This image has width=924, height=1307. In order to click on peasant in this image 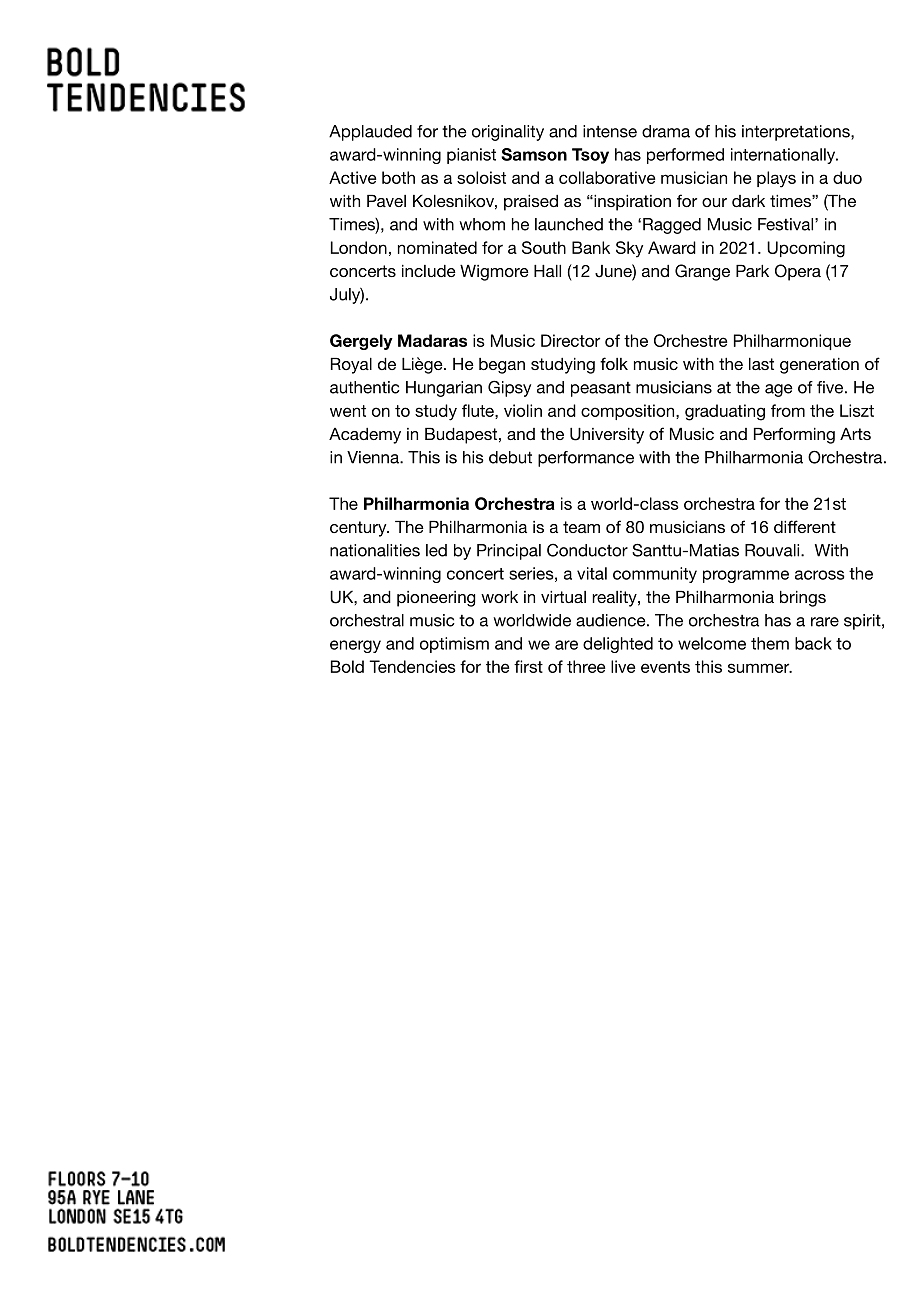, I will do `click(601, 389)`.
